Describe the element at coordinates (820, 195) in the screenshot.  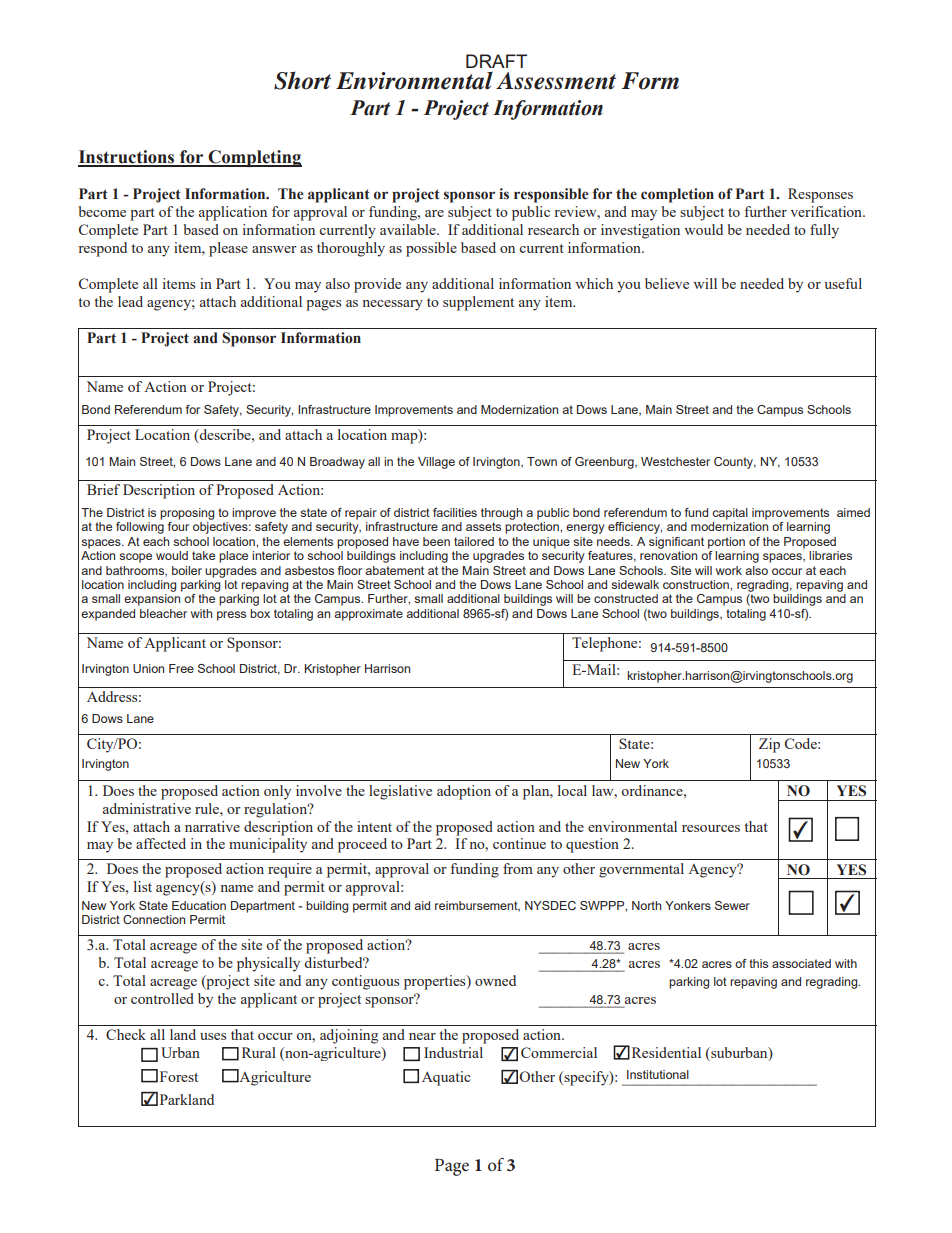
I see `Responses` at that location.
